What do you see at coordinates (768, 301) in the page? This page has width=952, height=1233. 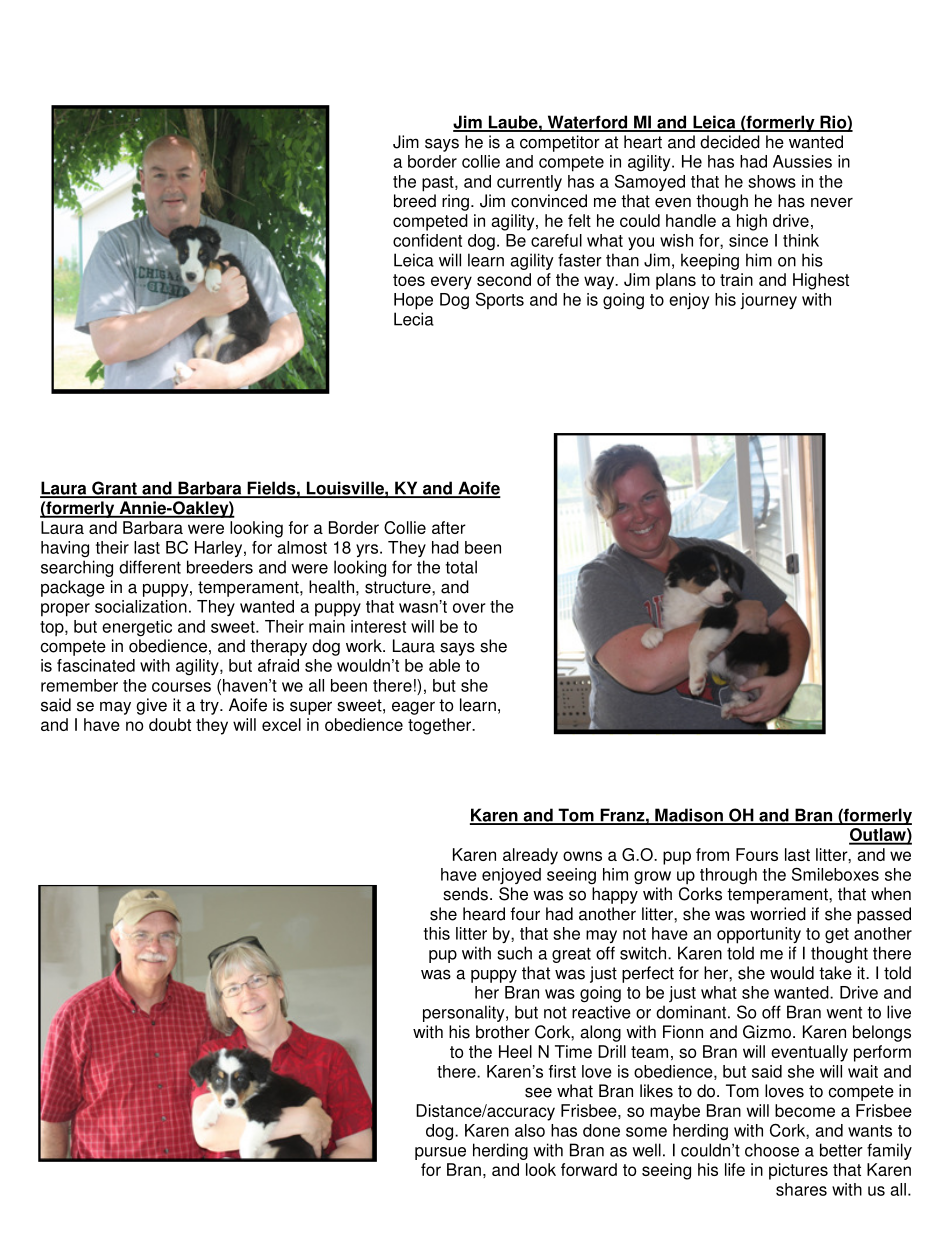 I see `journey` at bounding box center [768, 301].
